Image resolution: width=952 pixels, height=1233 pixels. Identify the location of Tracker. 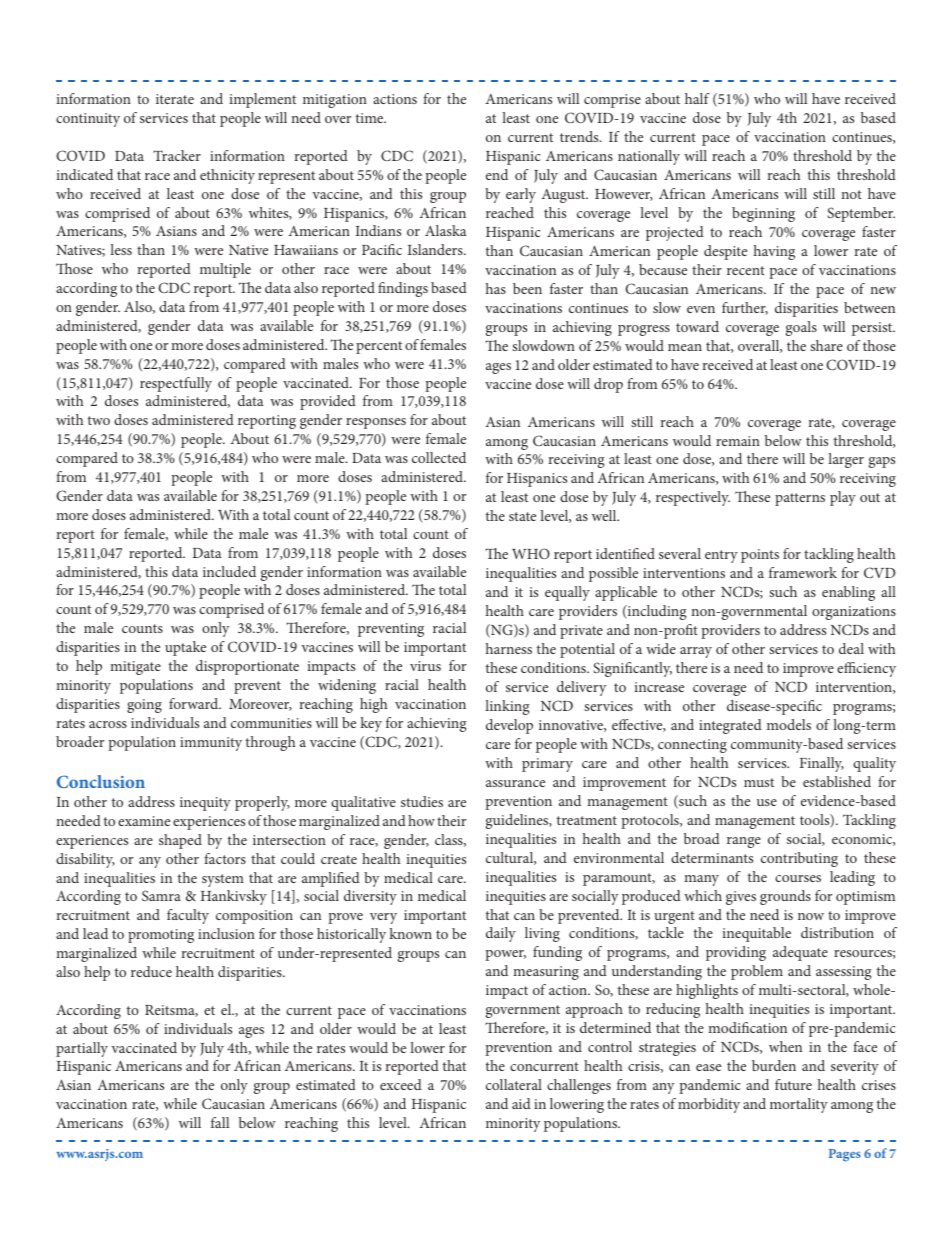
(177, 155).
